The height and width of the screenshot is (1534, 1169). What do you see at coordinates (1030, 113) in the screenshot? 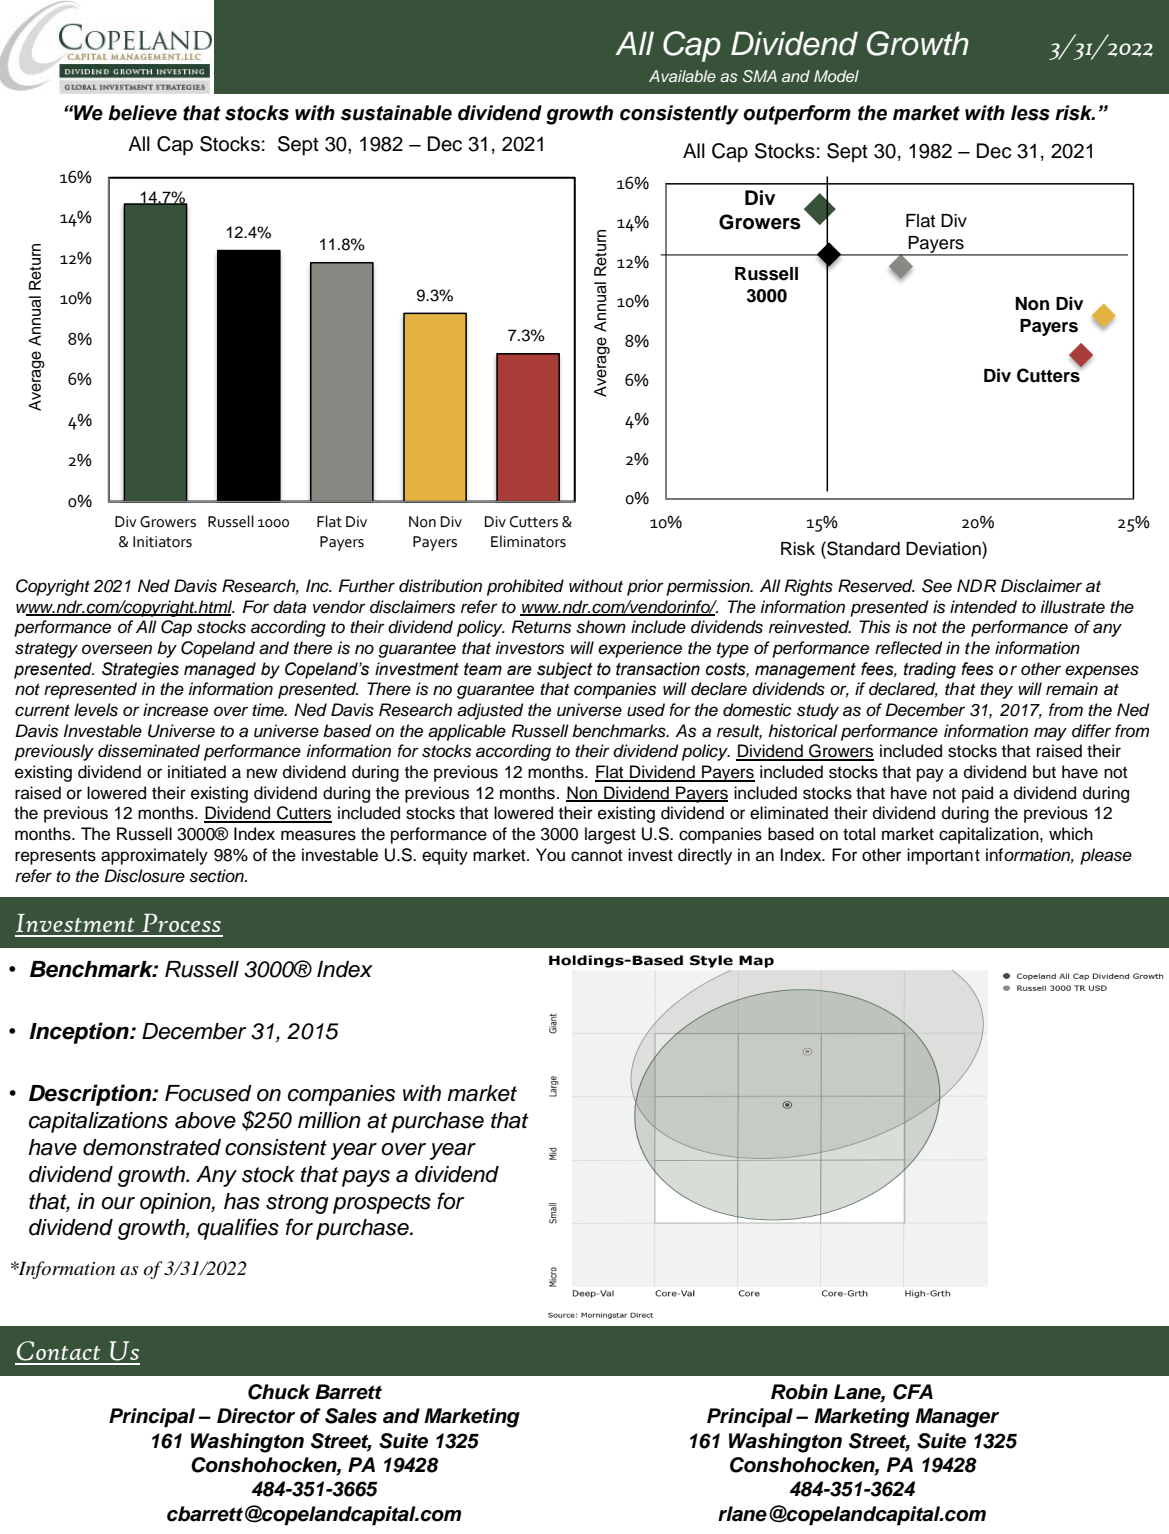
I see `less` at bounding box center [1030, 113].
